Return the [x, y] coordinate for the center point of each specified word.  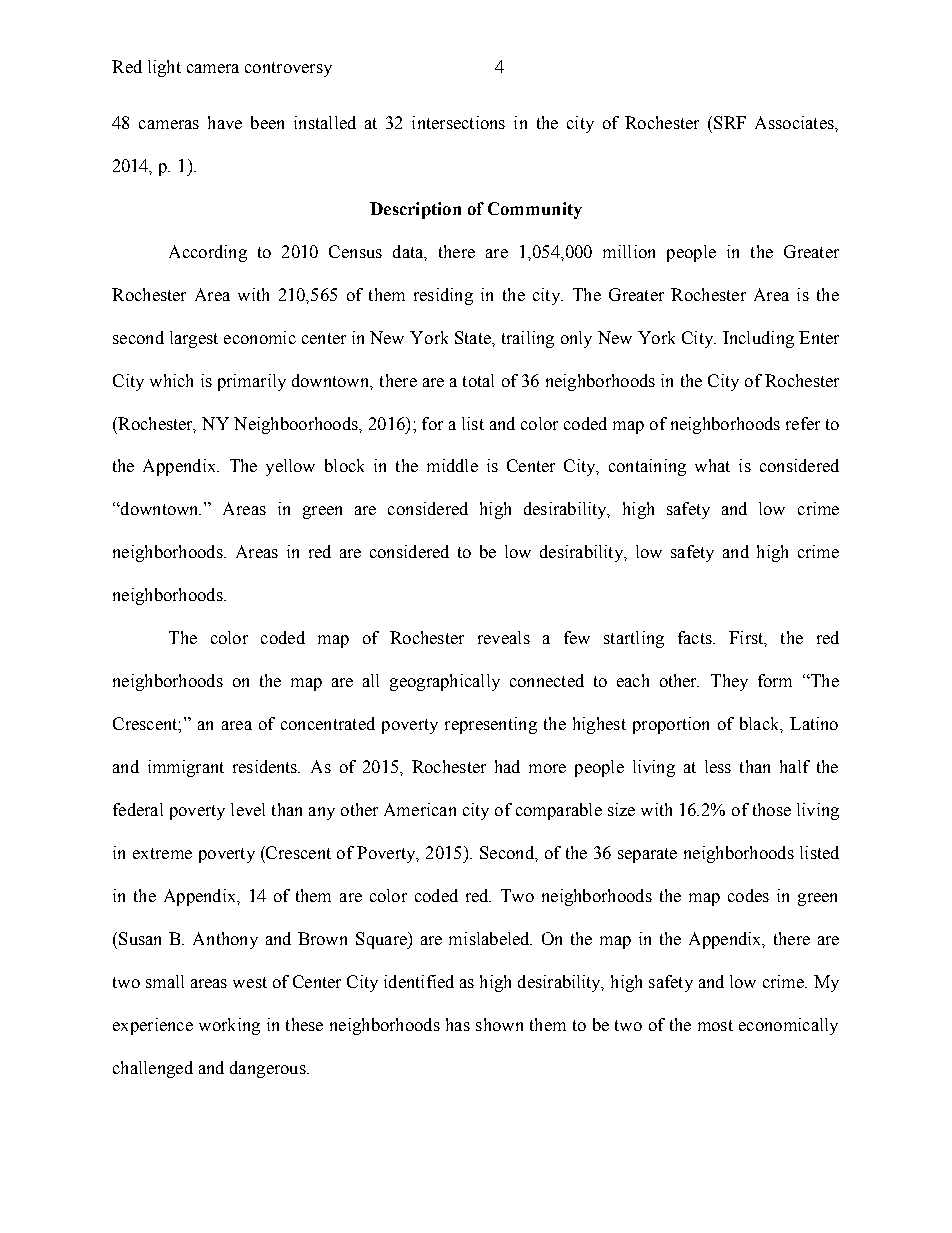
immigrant [186, 768]
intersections [458, 122]
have [225, 122]
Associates [795, 122]
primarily [252, 382]
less [718, 766]
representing [491, 725]
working [229, 1026]
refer [803, 423]
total [478, 380]
